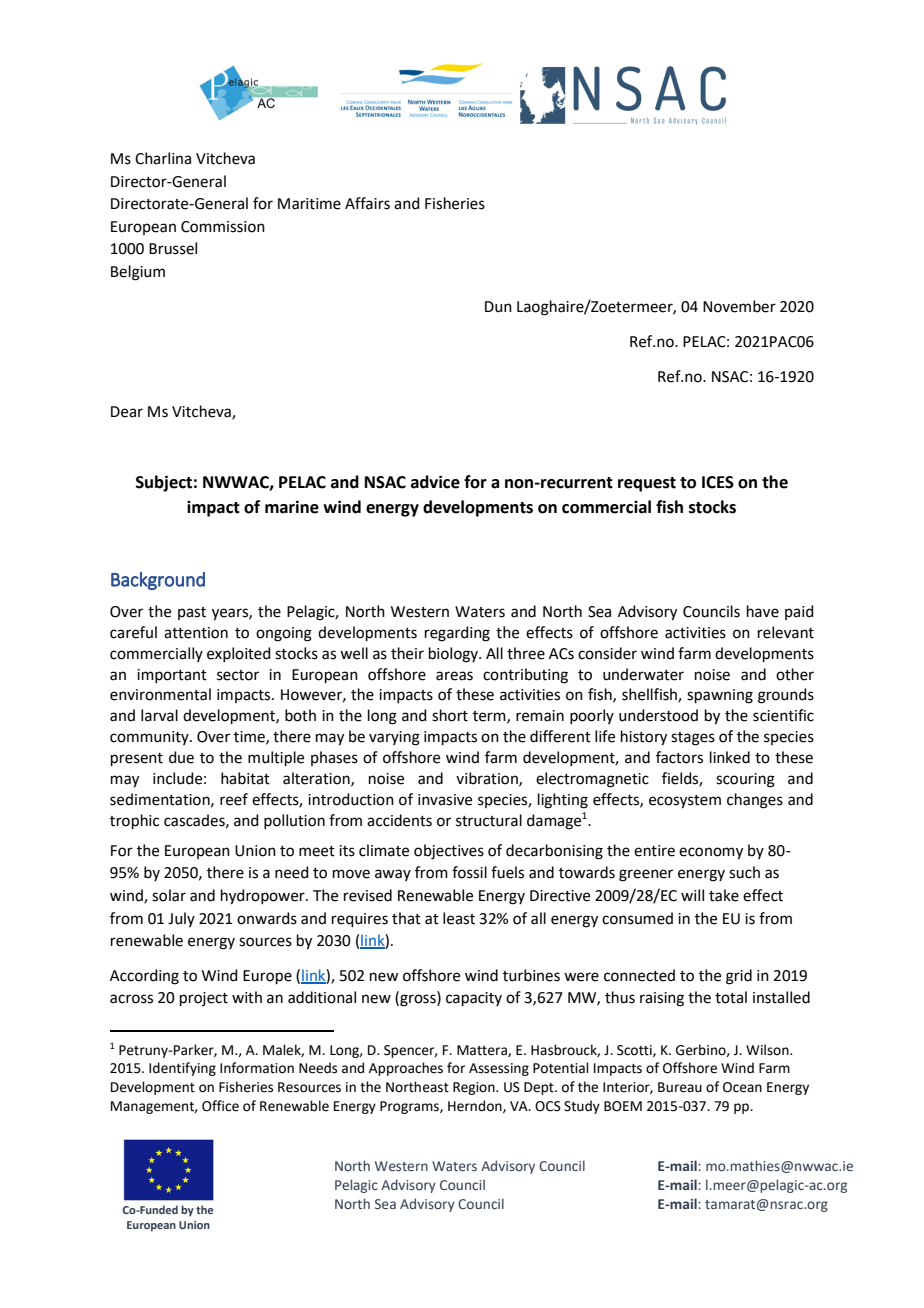 Image resolution: width=924 pixels, height=1308 pixels. Describe the element at coordinates (718, 482) in the screenshot. I see `ICES` at that location.
